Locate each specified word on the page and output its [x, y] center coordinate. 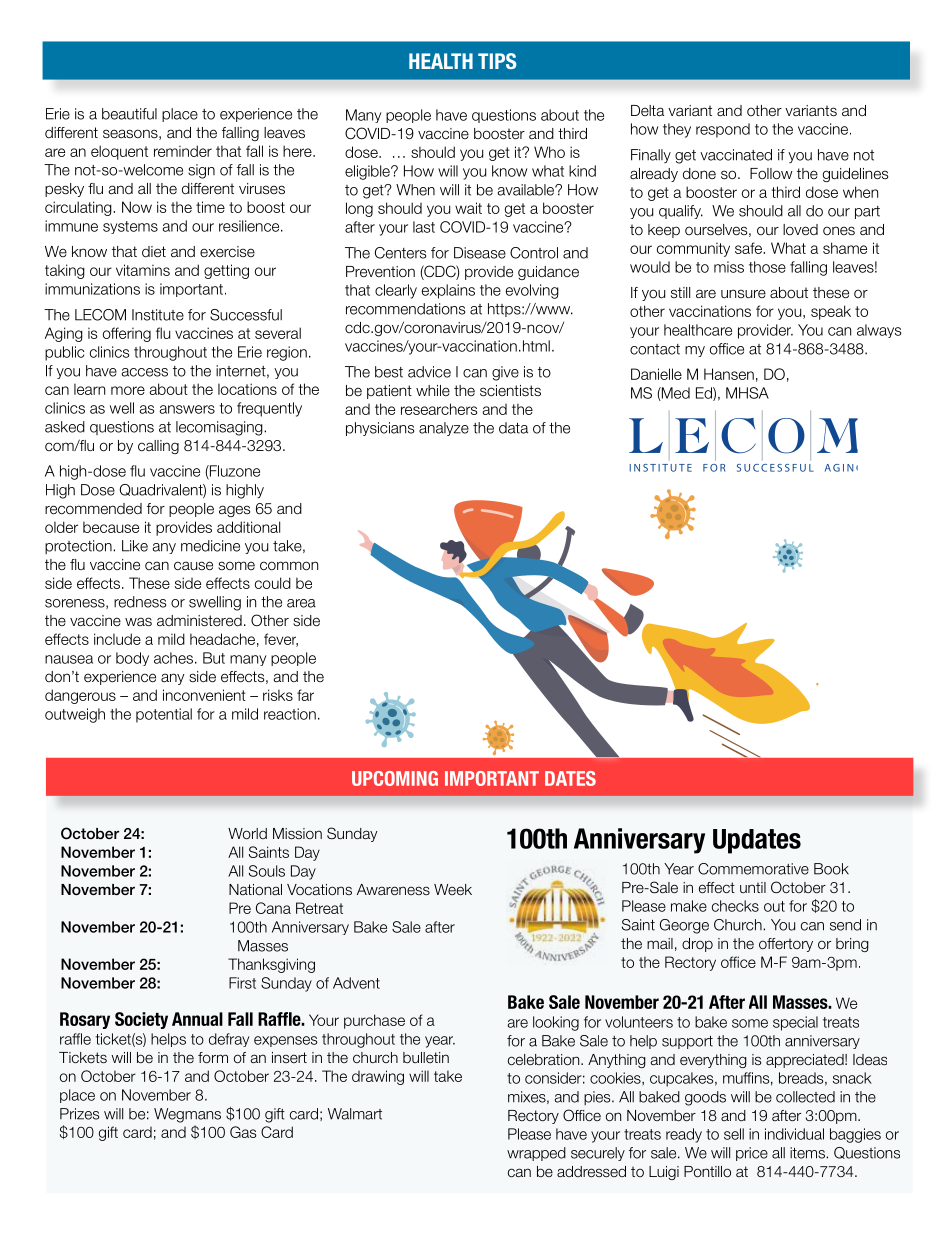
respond [723, 130]
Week [453, 889]
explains [448, 291]
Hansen [729, 374]
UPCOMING [395, 778]
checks [735, 906]
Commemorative [753, 869]
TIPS [497, 61]
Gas [243, 1132]
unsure [743, 293]
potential [164, 715]
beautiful [129, 114]
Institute [158, 315]
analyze [444, 429]
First [242, 983]
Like [135, 546]
